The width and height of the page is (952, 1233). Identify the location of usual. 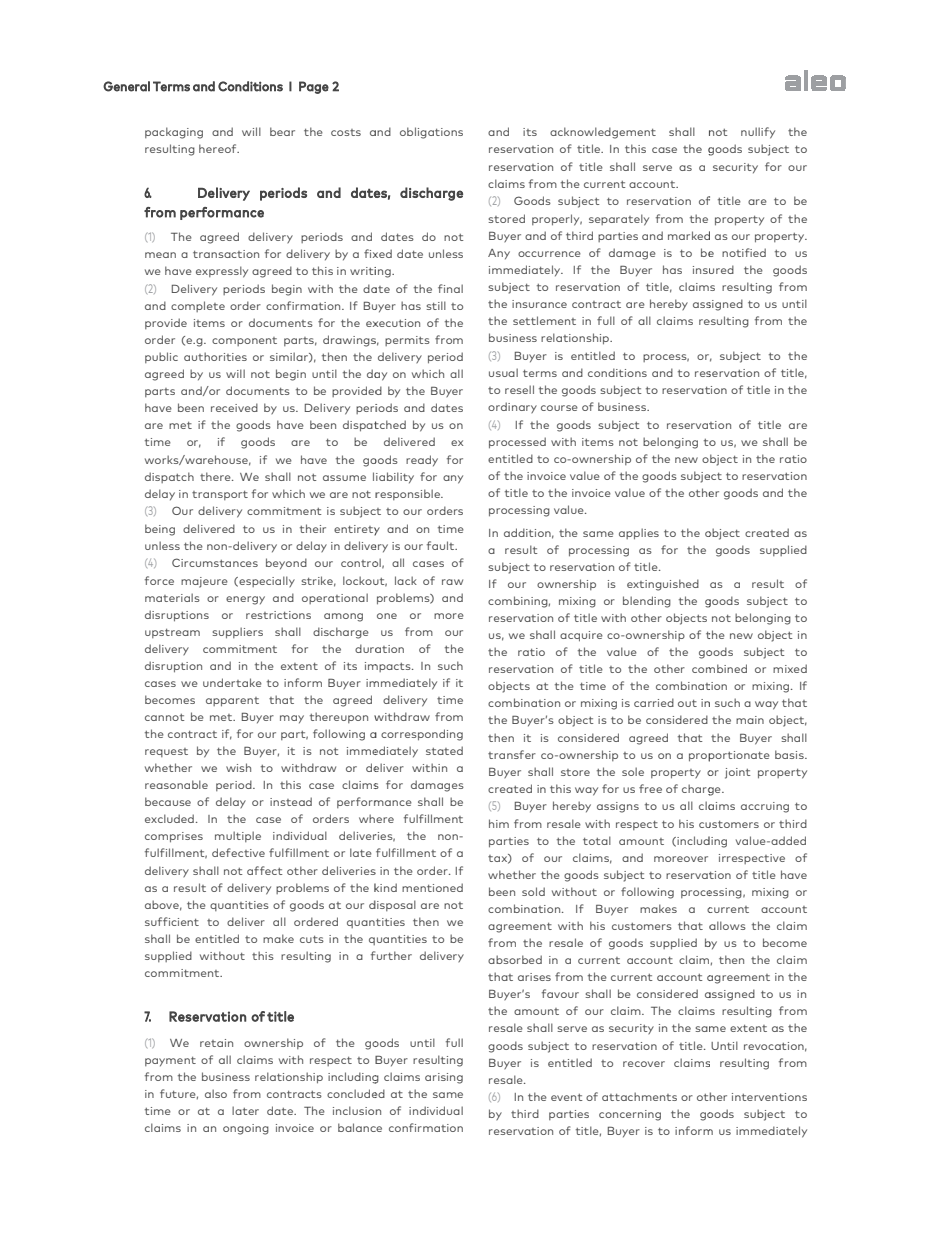
(503, 372).
